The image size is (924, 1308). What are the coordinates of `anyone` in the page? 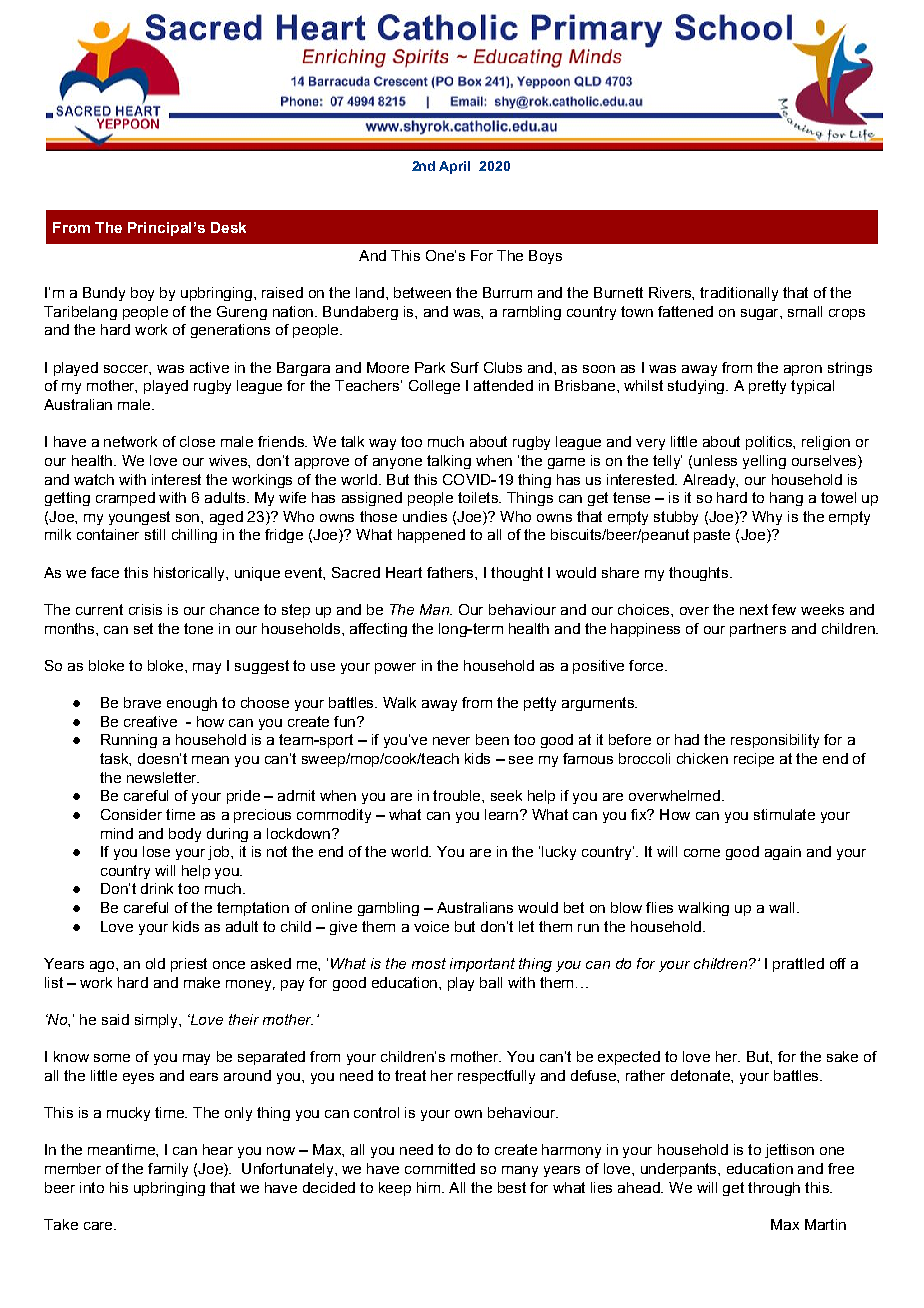 It's located at (397, 463).
